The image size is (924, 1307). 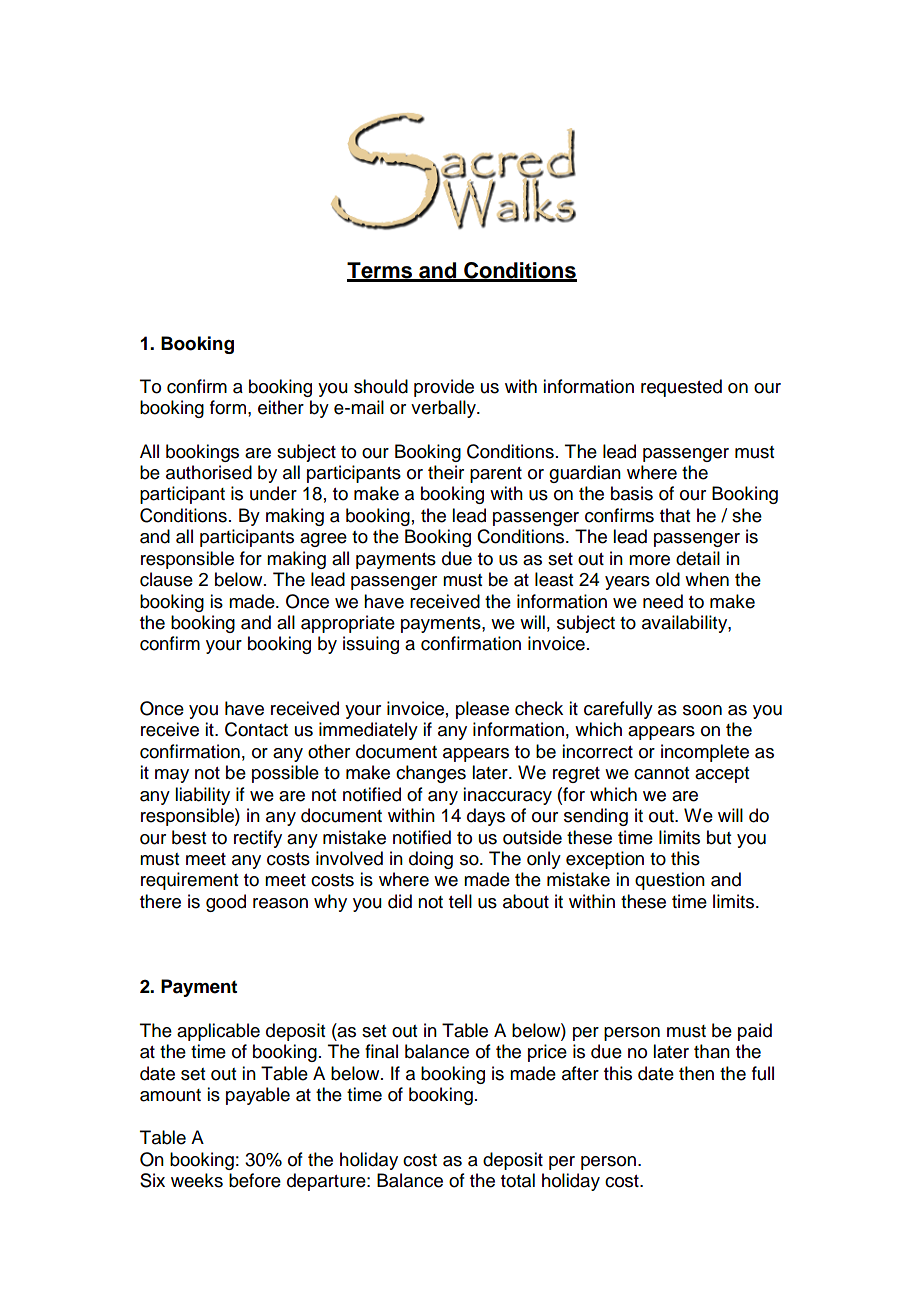 I want to click on least, so click(x=554, y=579).
